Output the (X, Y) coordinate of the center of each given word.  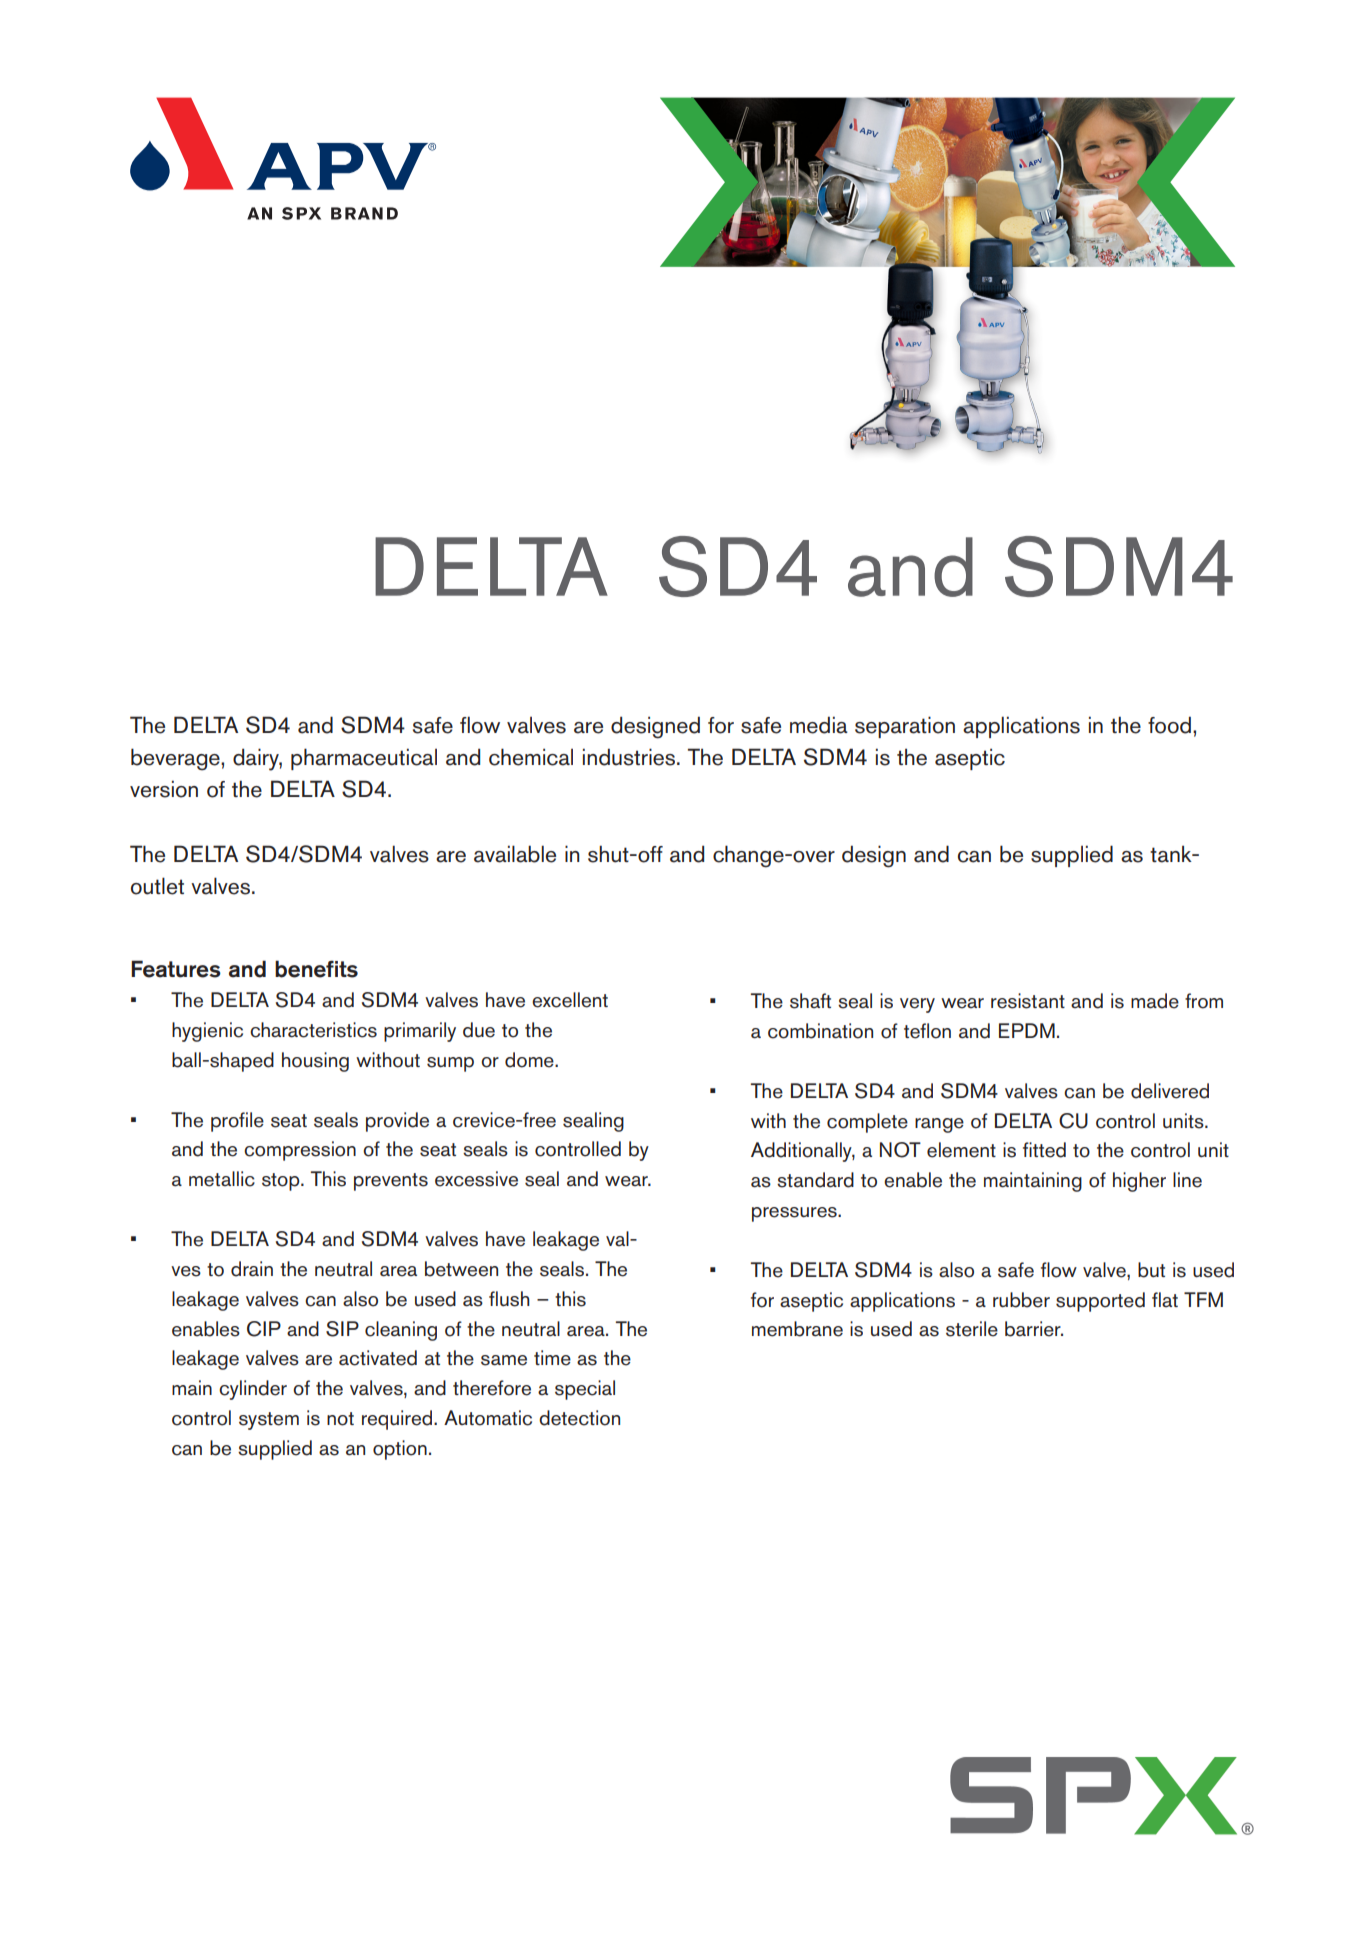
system (269, 1421)
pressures (795, 1214)
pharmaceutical (364, 759)
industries (630, 757)
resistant (1028, 1001)
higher (1139, 1182)
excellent (570, 1000)
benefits (316, 969)
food (1169, 725)
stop (282, 1182)
